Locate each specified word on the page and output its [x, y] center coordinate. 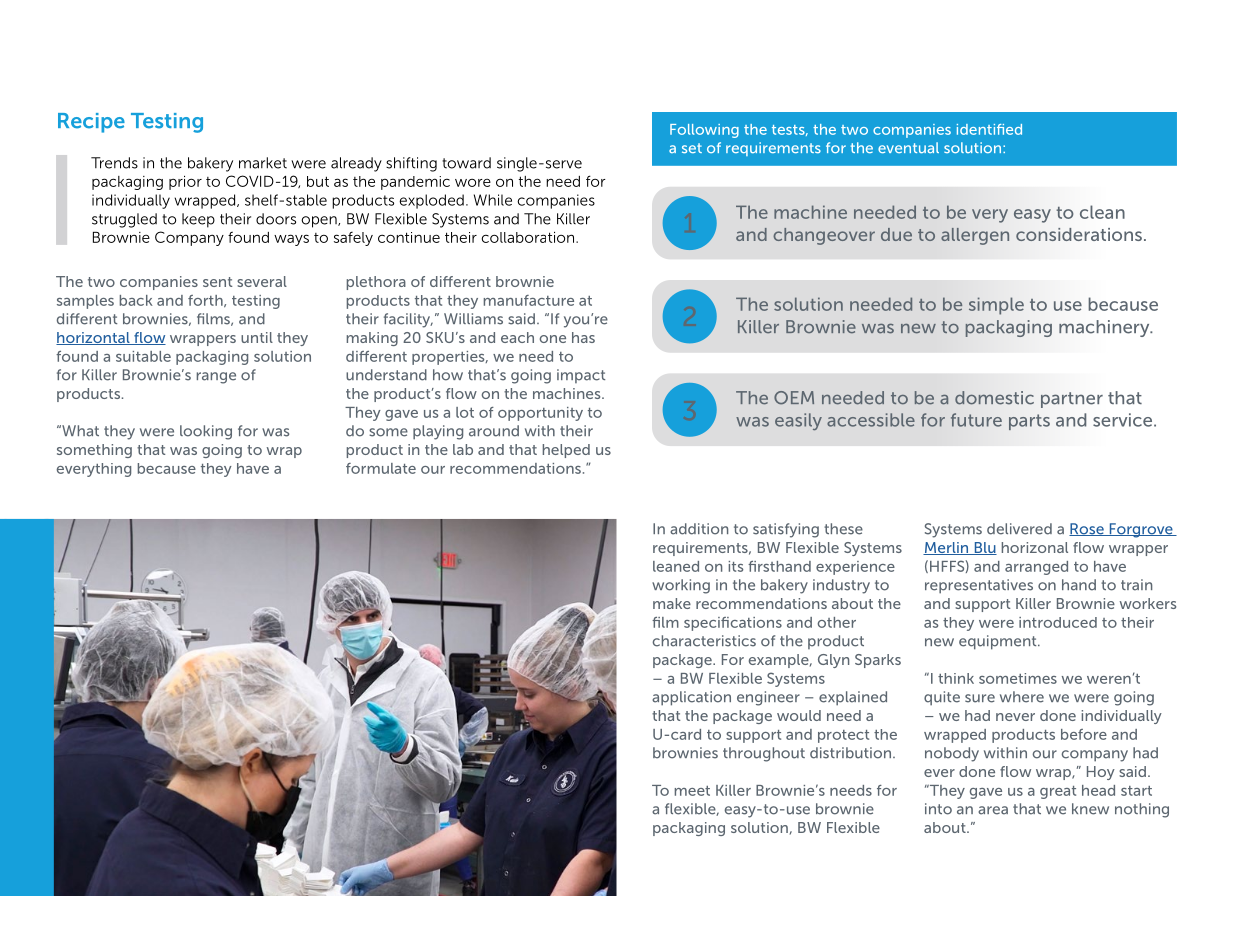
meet [692, 791]
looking [206, 432]
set [692, 148]
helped [566, 451]
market [263, 163]
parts [1029, 422]
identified [989, 129]
